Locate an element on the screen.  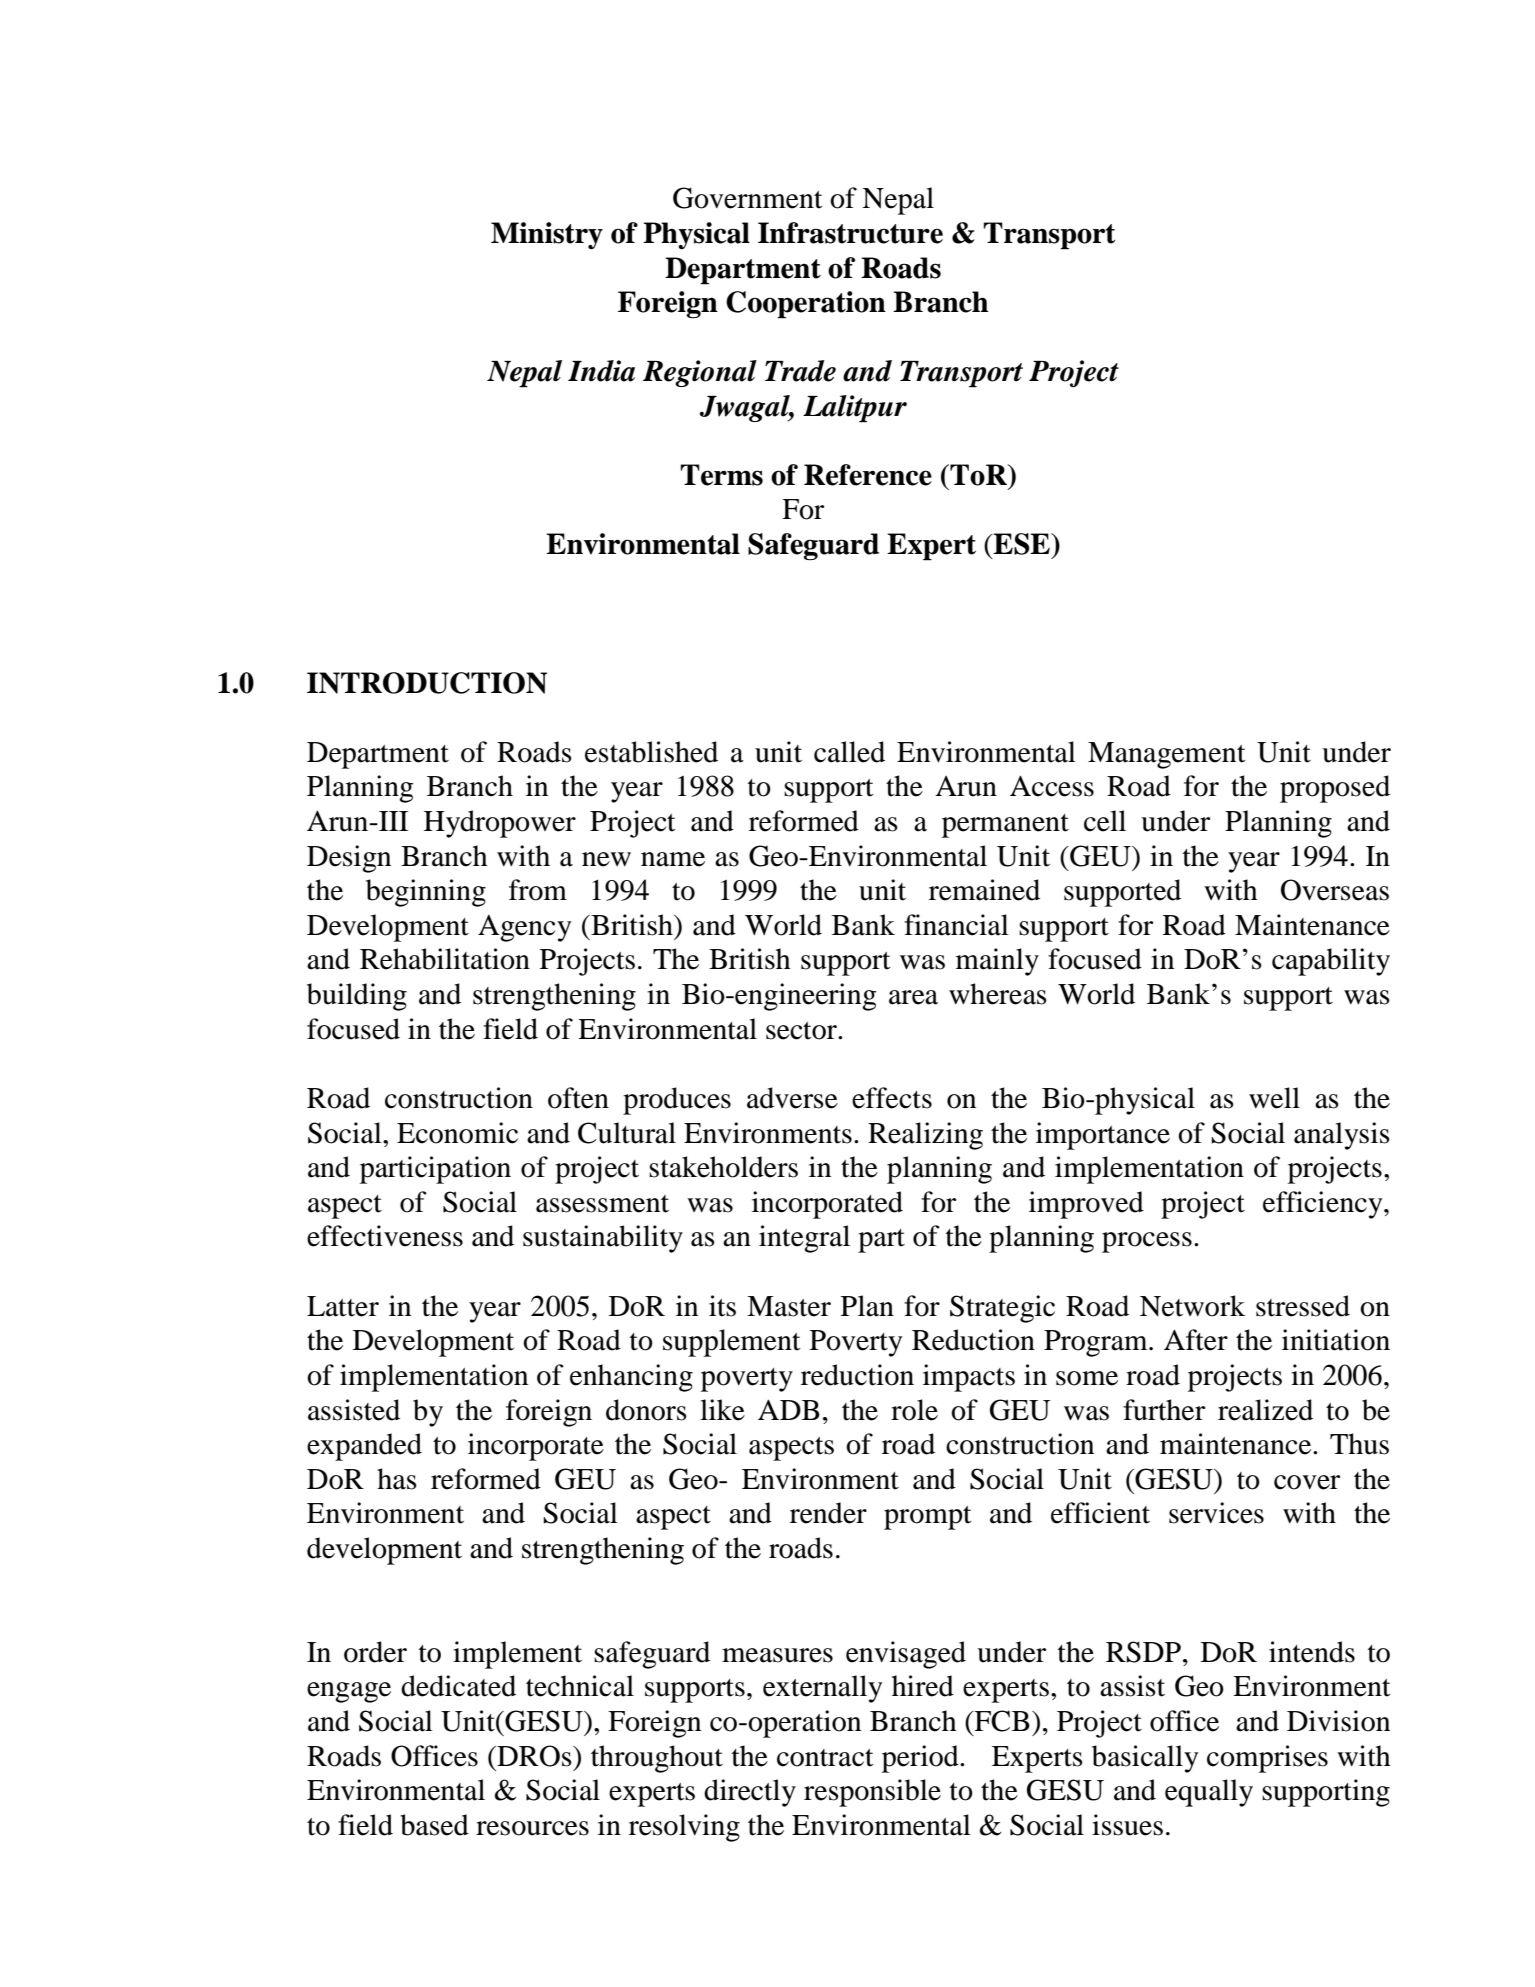
well is located at coordinates (1274, 1098).
